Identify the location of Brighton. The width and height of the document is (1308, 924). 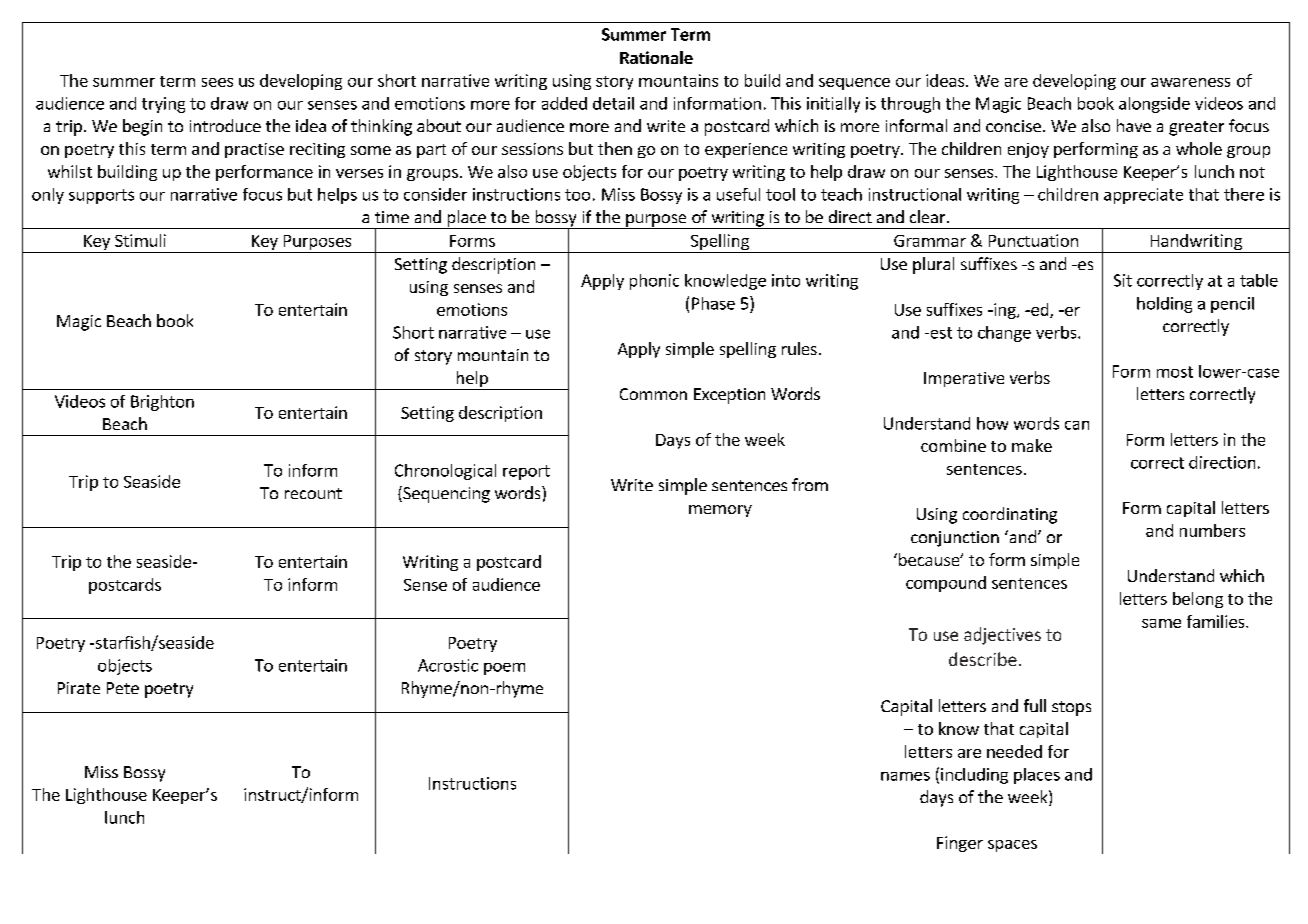
(162, 403).
